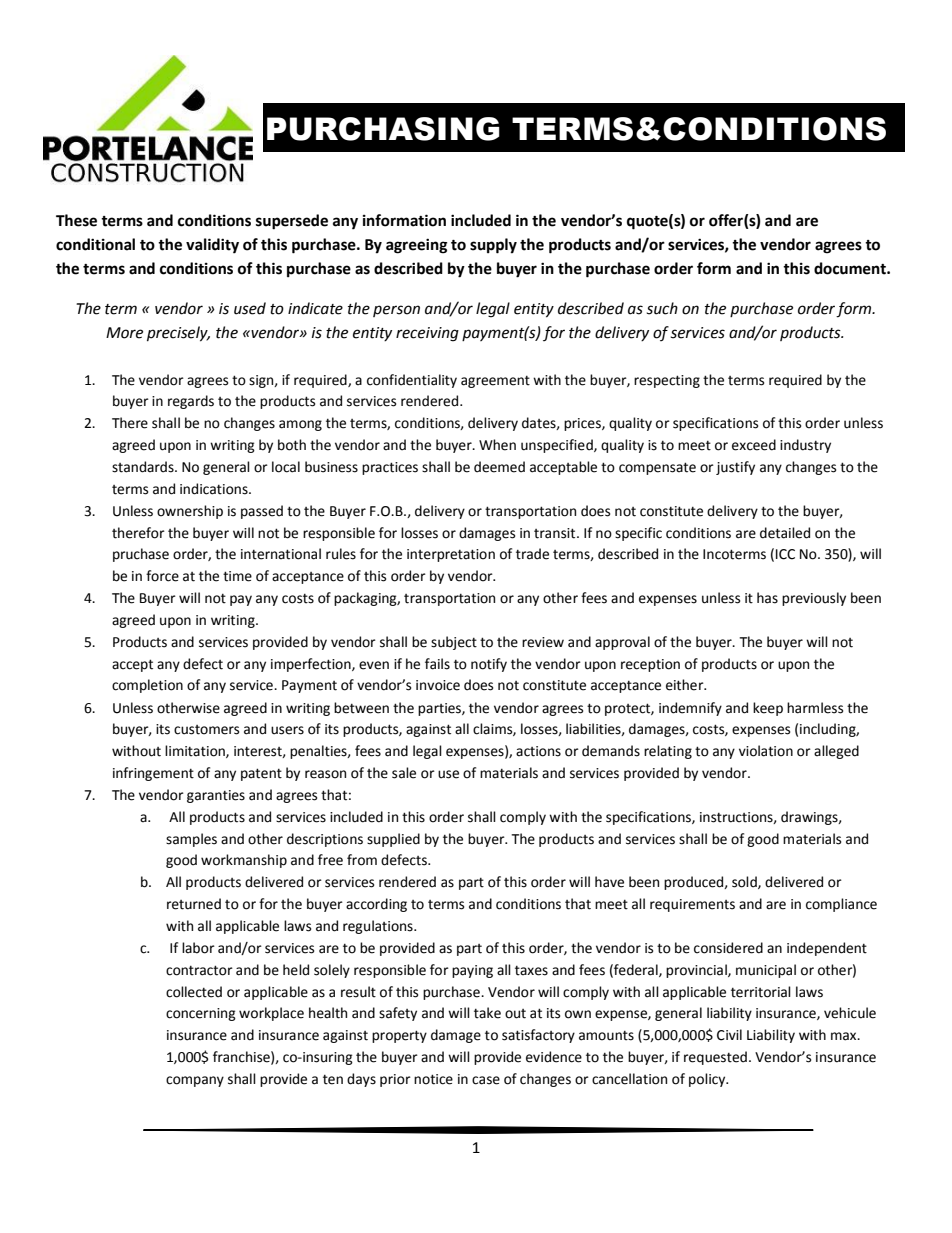 The height and width of the page is (1233, 952). Describe the element at coordinates (195, 1081) in the page. I see `company` at that location.
